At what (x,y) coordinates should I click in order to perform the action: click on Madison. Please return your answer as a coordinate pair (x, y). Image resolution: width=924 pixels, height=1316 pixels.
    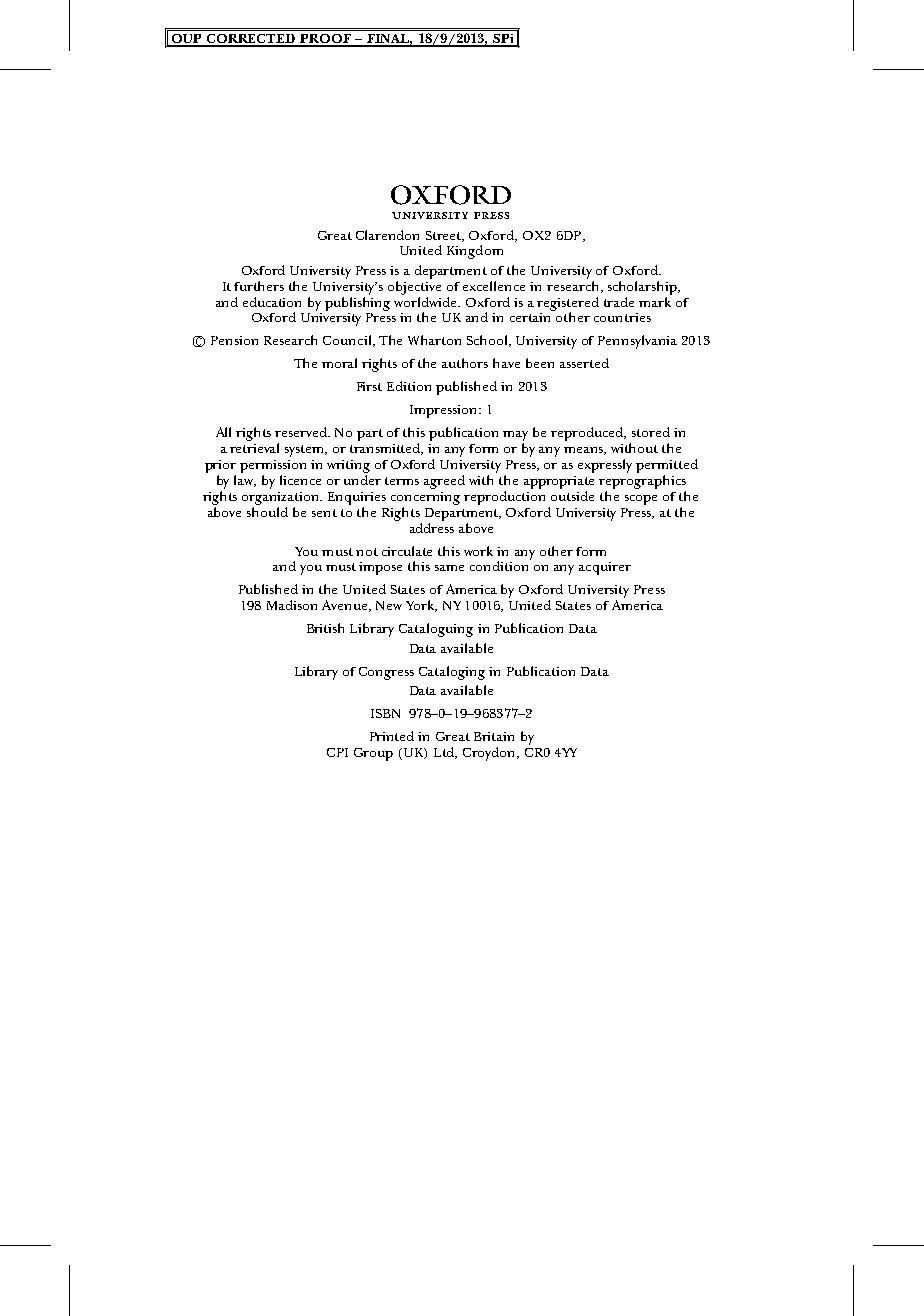
    Looking at the image, I should click on (292, 605).
